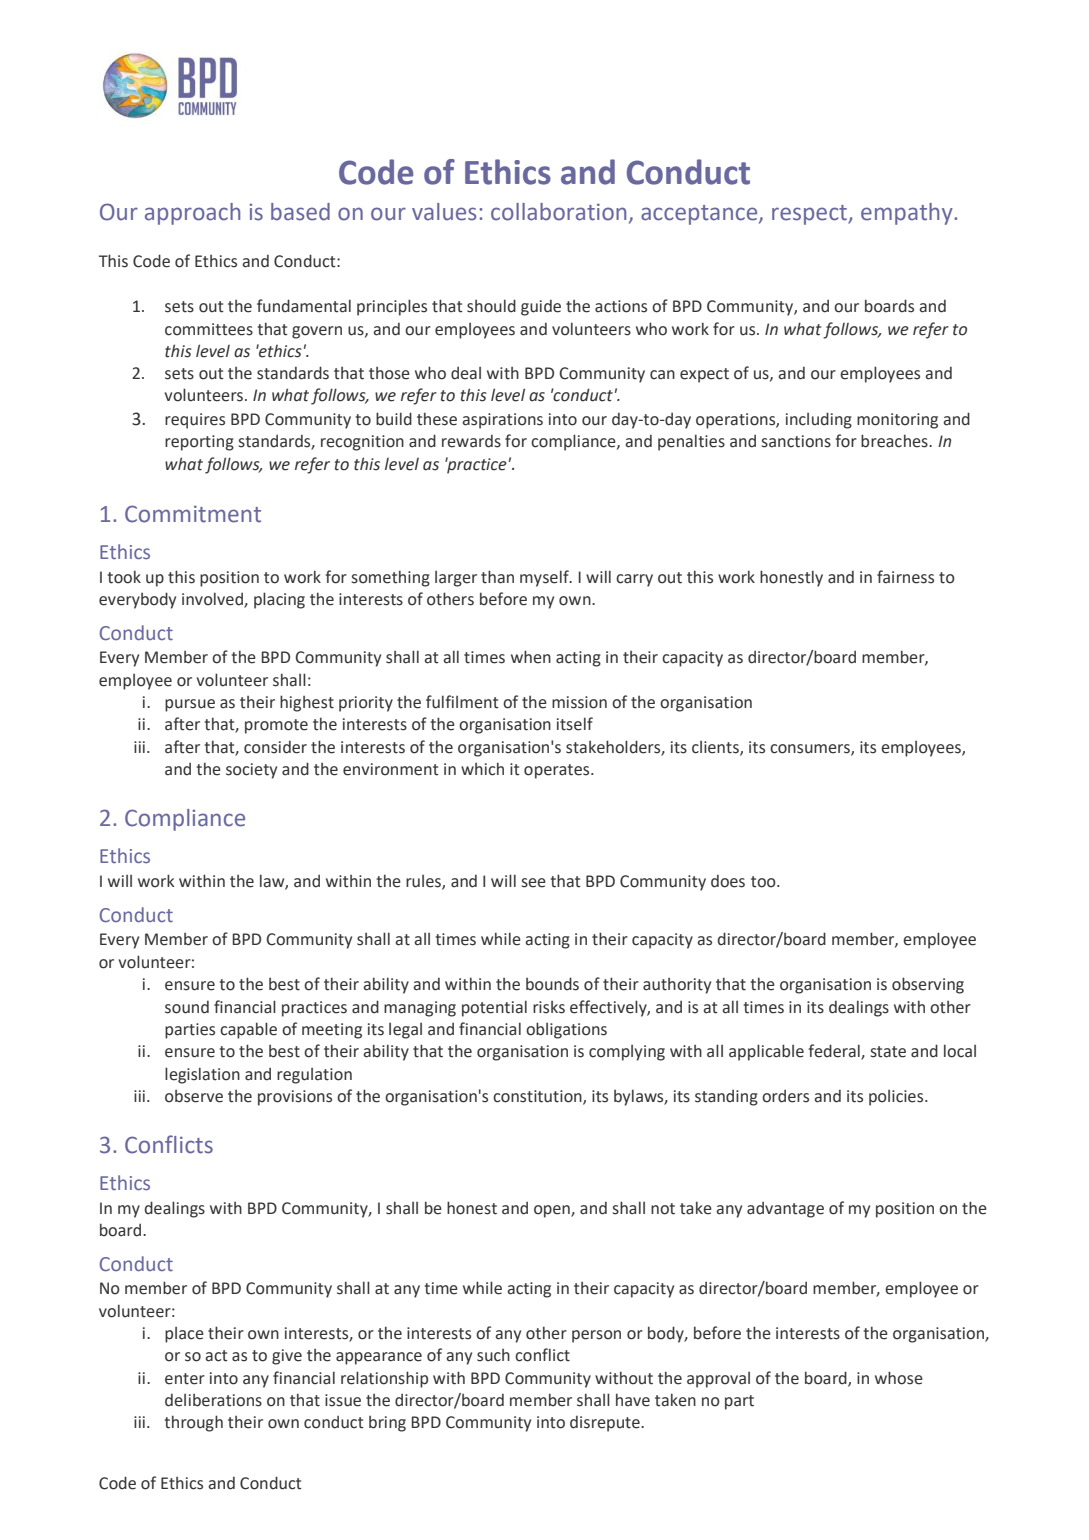 The width and height of the page is (1089, 1540). I want to click on collaboration, so click(558, 212).
